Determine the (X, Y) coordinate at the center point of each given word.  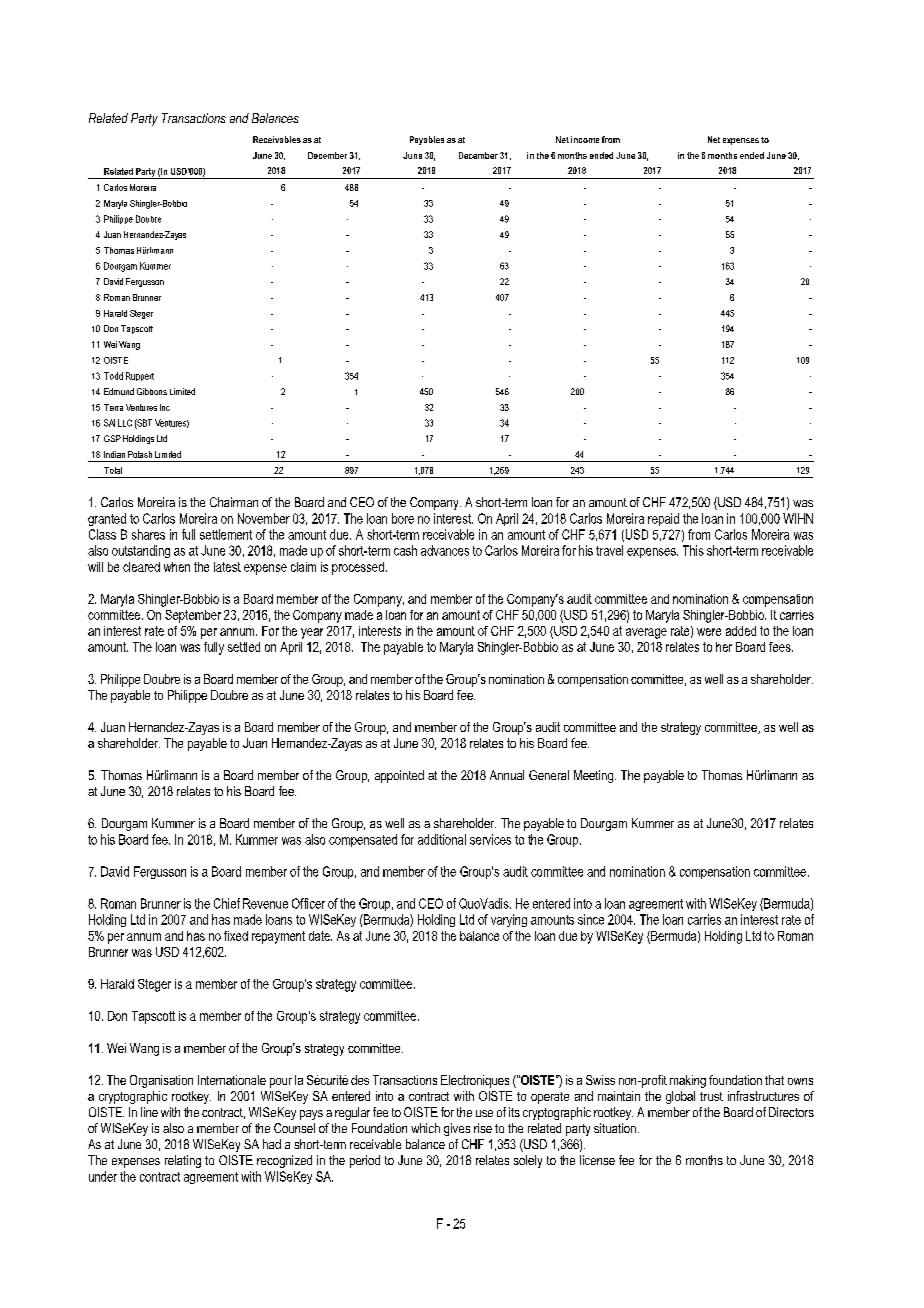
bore (403, 518)
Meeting (593, 776)
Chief (227, 903)
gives (457, 1129)
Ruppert (140, 376)
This (693, 550)
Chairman (234, 502)
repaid (663, 519)
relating (183, 1161)
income (585, 139)
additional (442, 839)
